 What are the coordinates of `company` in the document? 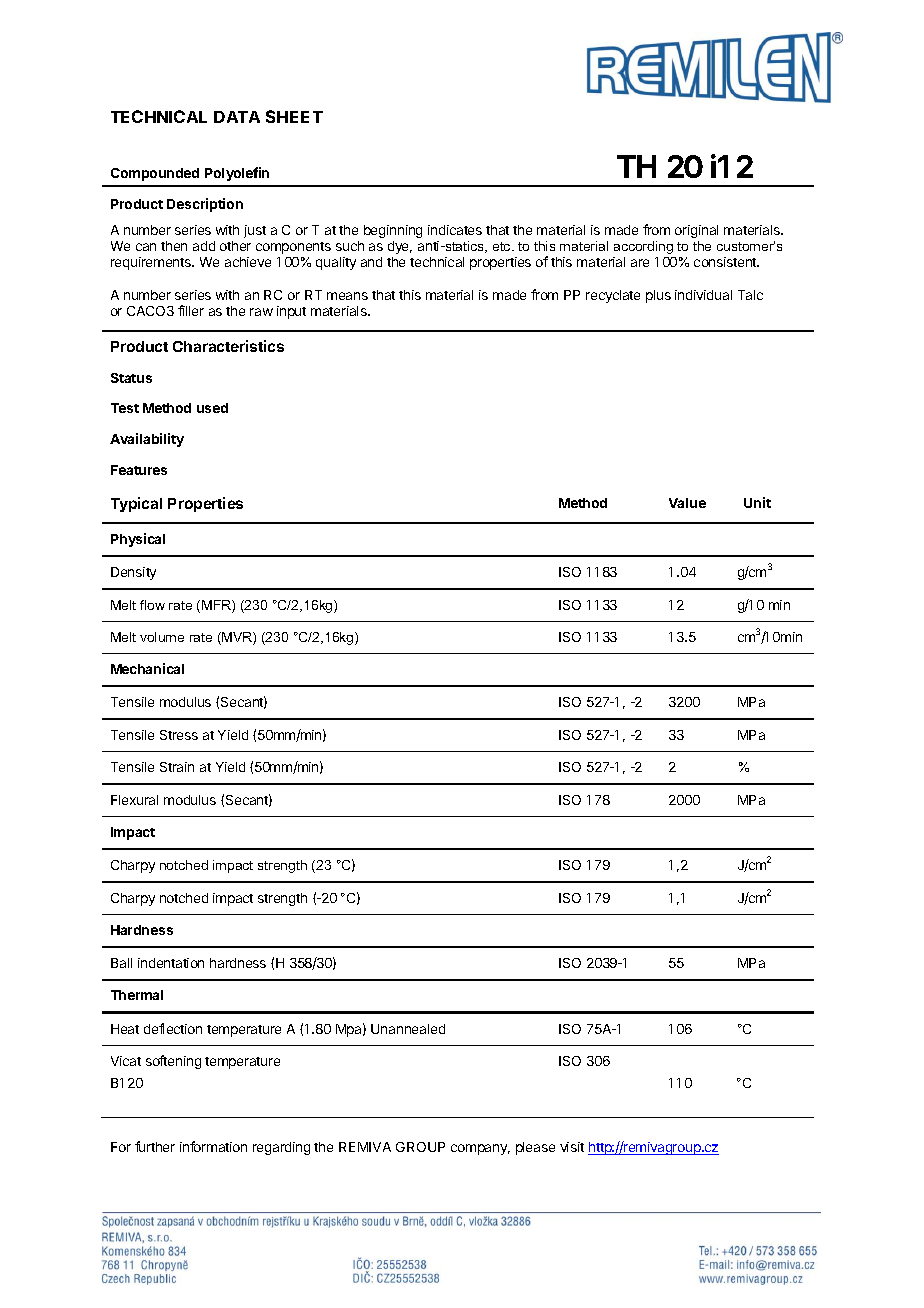 It's located at (480, 1149).
